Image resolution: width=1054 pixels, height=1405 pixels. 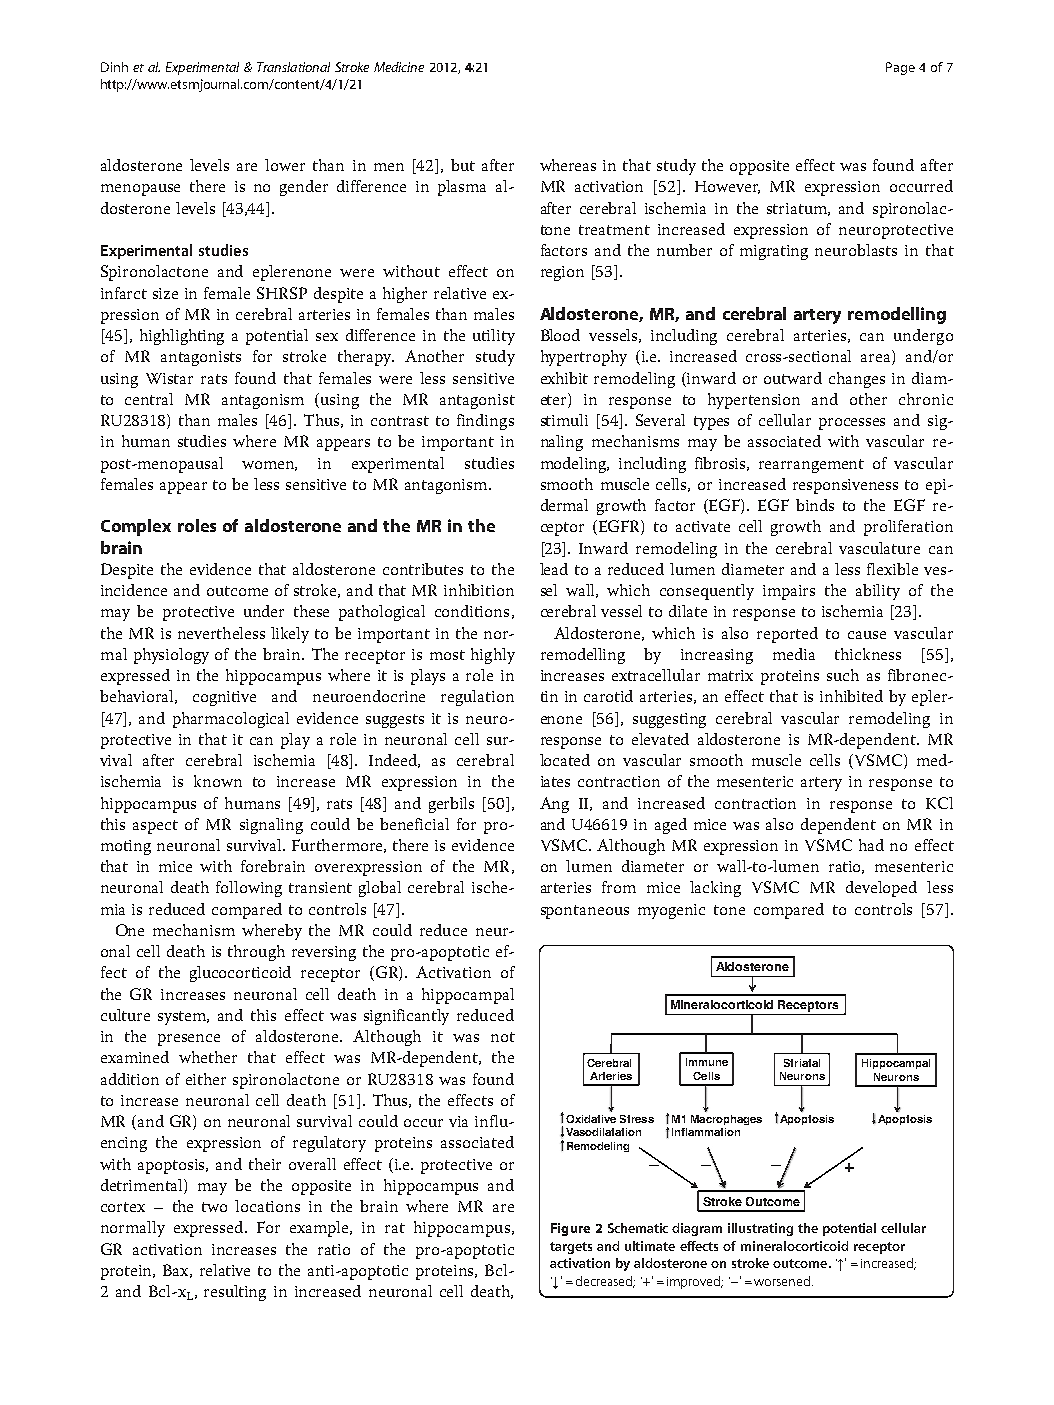 What do you see at coordinates (585, 912) in the image?
I see `spontaneous` at bounding box center [585, 912].
